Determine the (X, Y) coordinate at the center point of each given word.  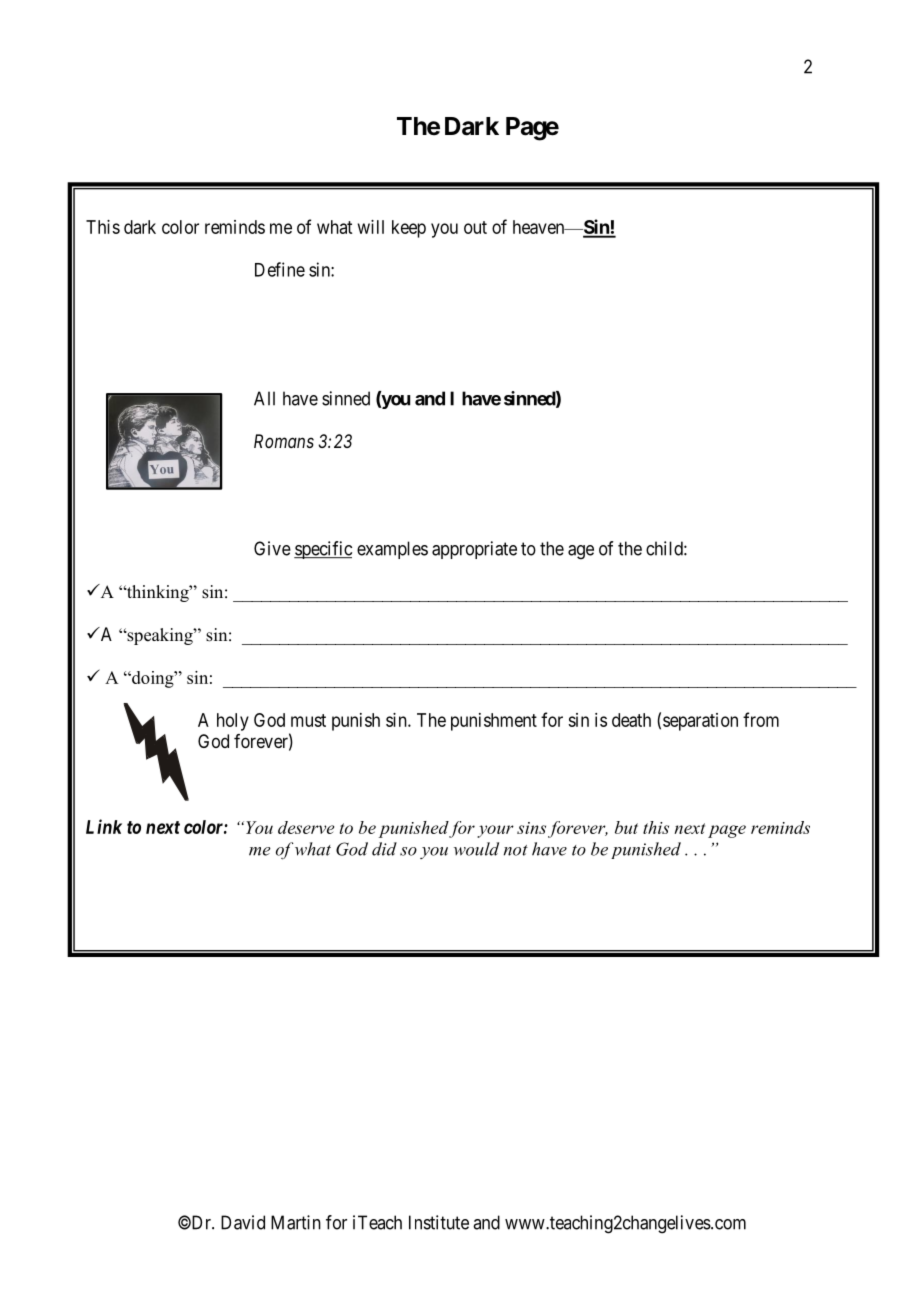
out (475, 227)
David (243, 1222)
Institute (439, 1222)
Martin (296, 1222)
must (308, 720)
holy (233, 722)
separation (700, 722)
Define (280, 269)
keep (409, 229)
